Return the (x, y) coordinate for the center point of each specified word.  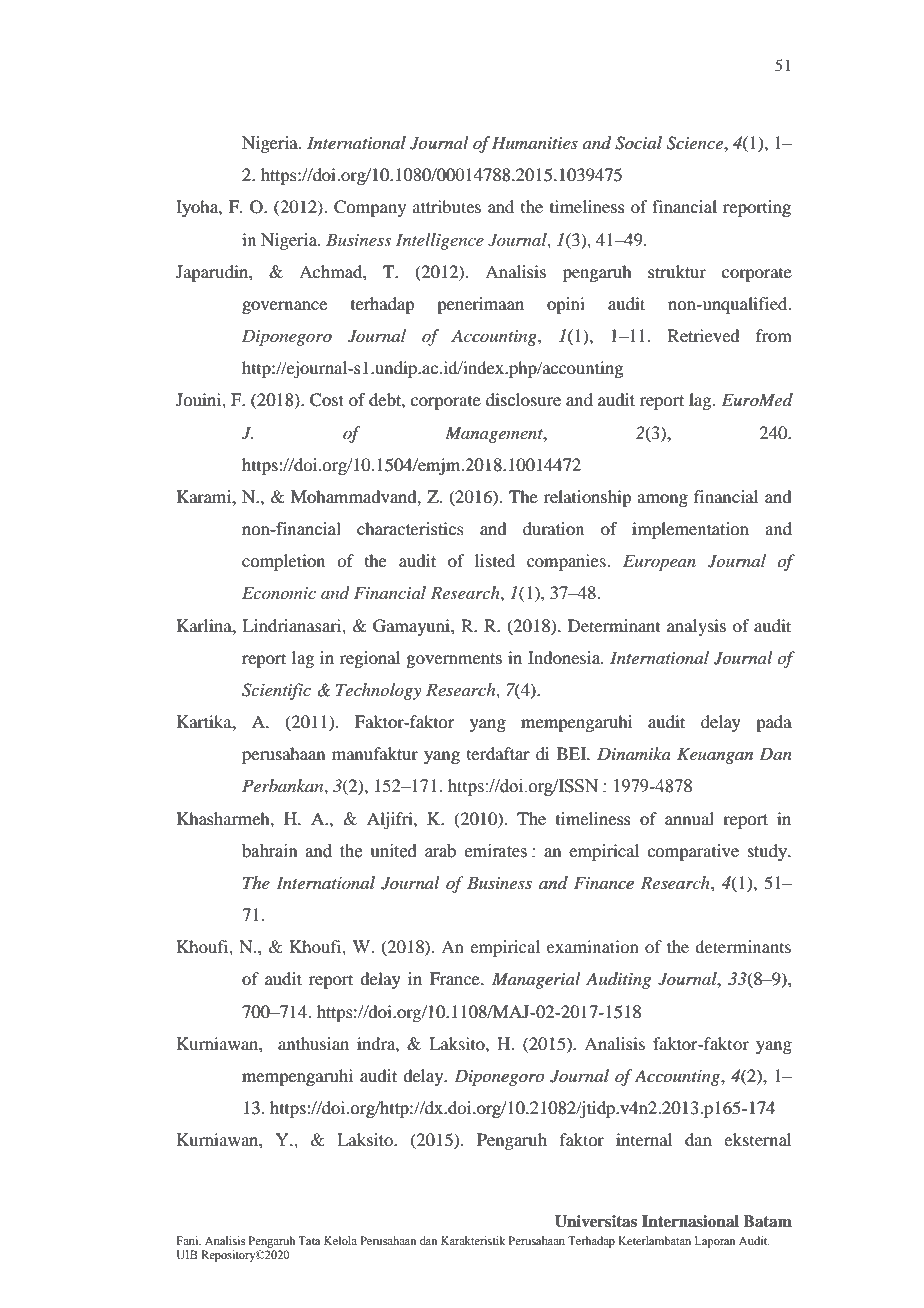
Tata (309, 1240)
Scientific (276, 691)
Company (370, 208)
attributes (447, 206)
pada (774, 723)
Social (638, 143)
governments (454, 660)
